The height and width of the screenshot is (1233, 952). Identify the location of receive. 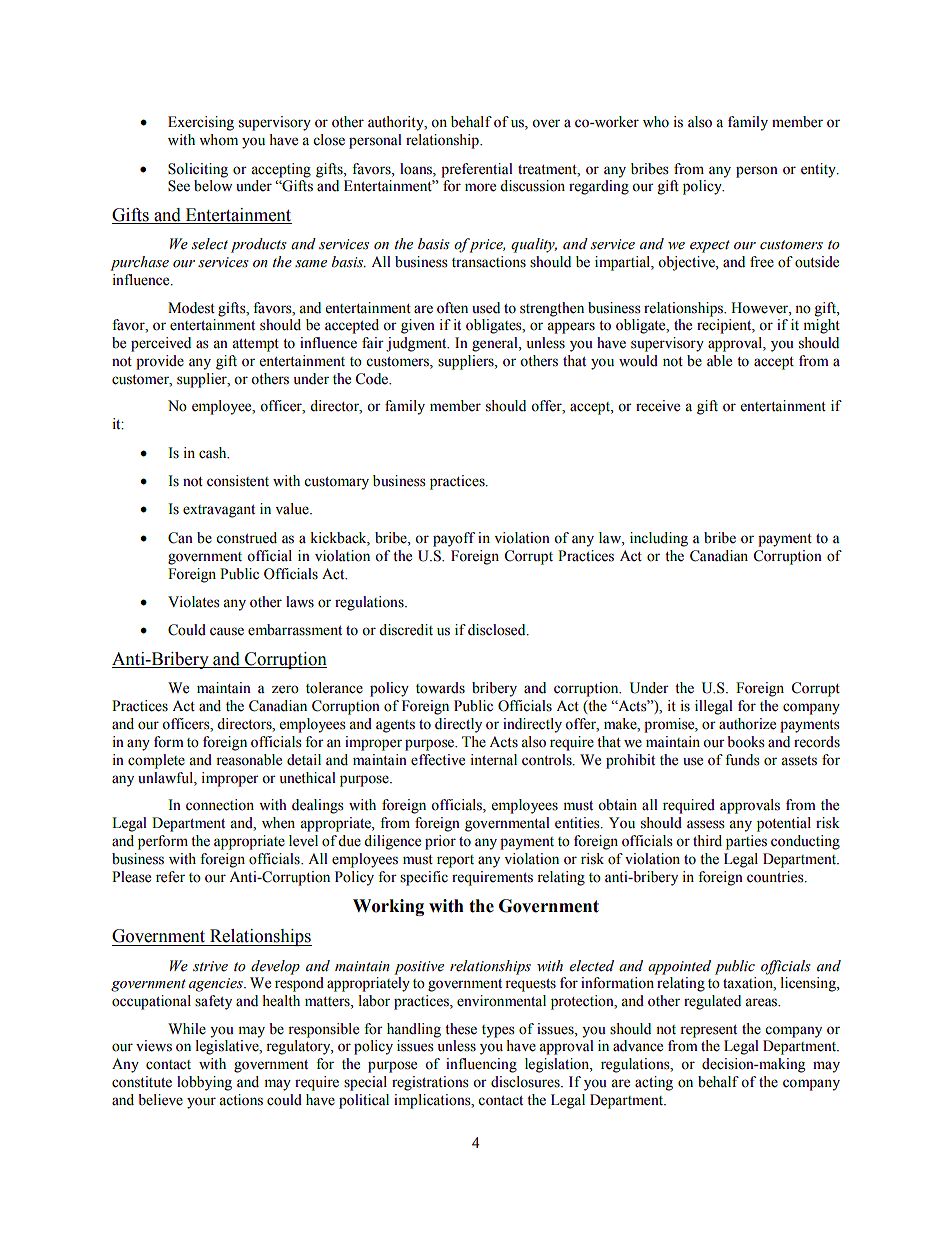
(658, 406).
